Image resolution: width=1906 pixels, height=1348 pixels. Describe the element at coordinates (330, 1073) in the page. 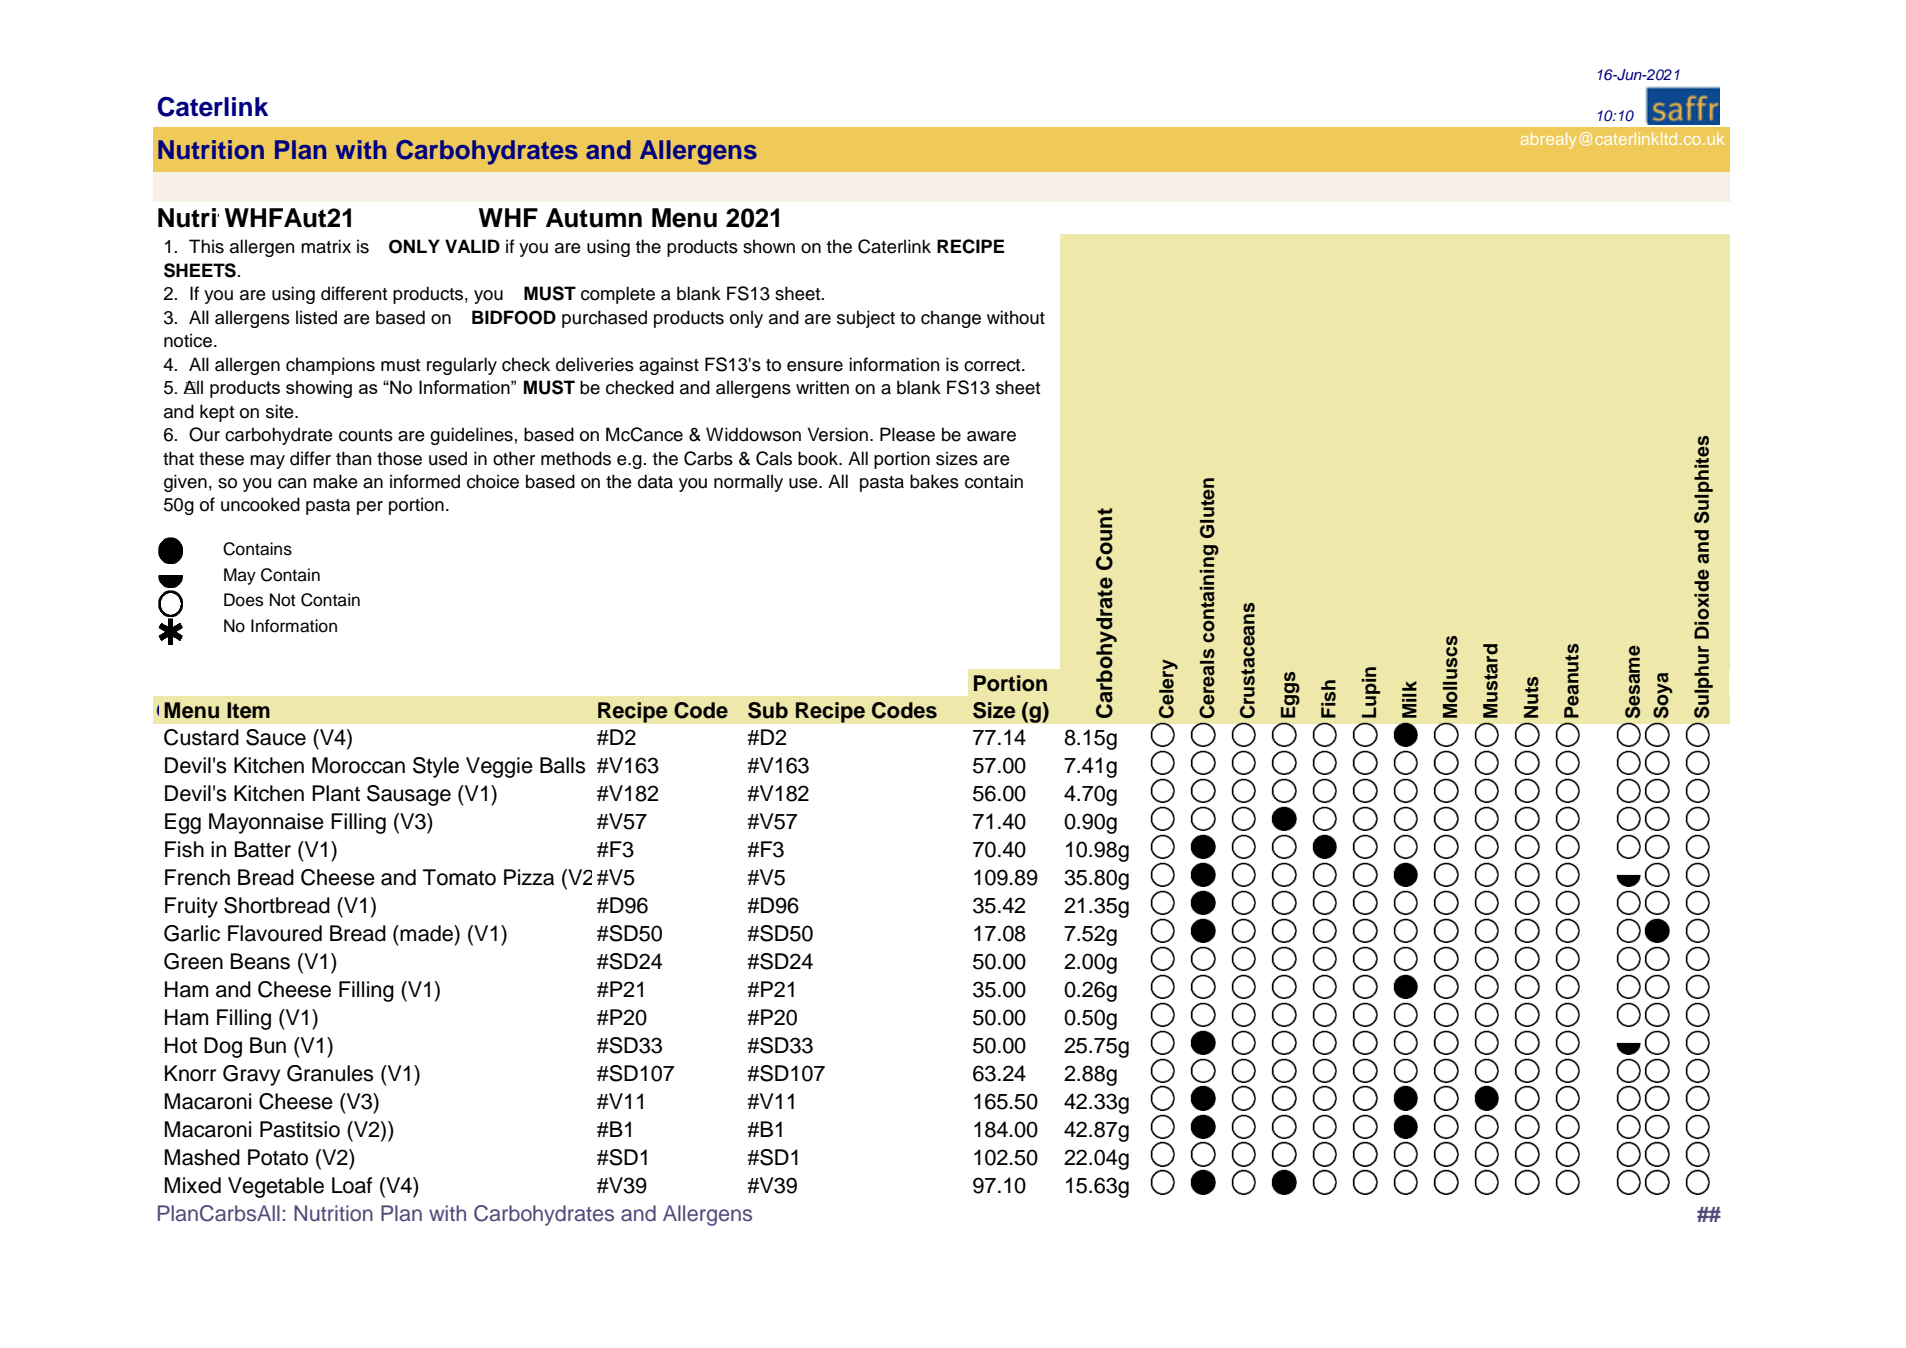

I see `Granules` at that location.
